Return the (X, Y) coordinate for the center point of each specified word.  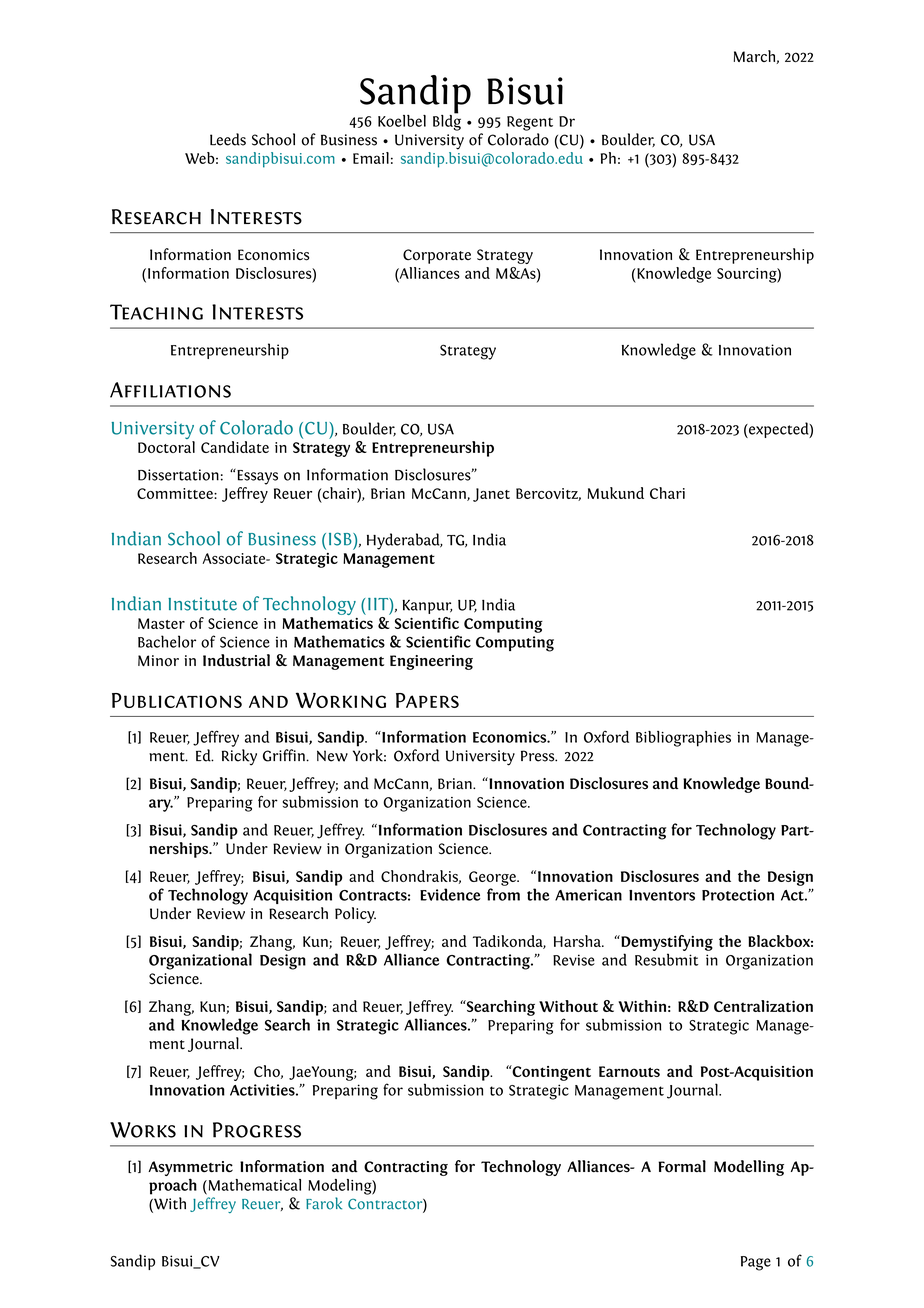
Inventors (662, 895)
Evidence (450, 894)
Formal (682, 1166)
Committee (176, 493)
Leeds (228, 139)
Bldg (447, 121)
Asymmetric (190, 1170)
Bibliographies (683, 739)
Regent (530, 123)
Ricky (239, 757)
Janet (491, 495)
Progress (257, 1130)
